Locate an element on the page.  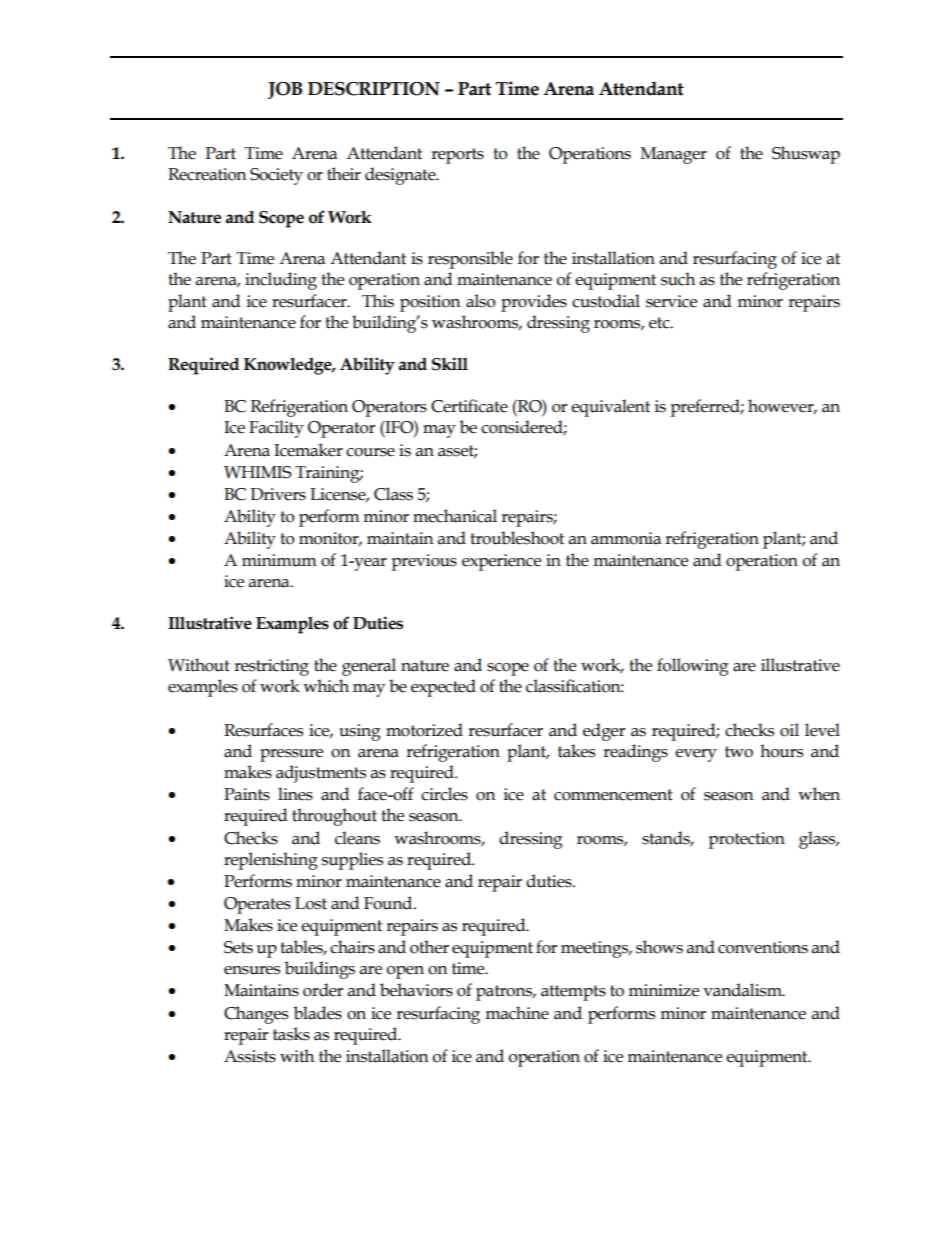
two is located at coordinates (739, 752).
